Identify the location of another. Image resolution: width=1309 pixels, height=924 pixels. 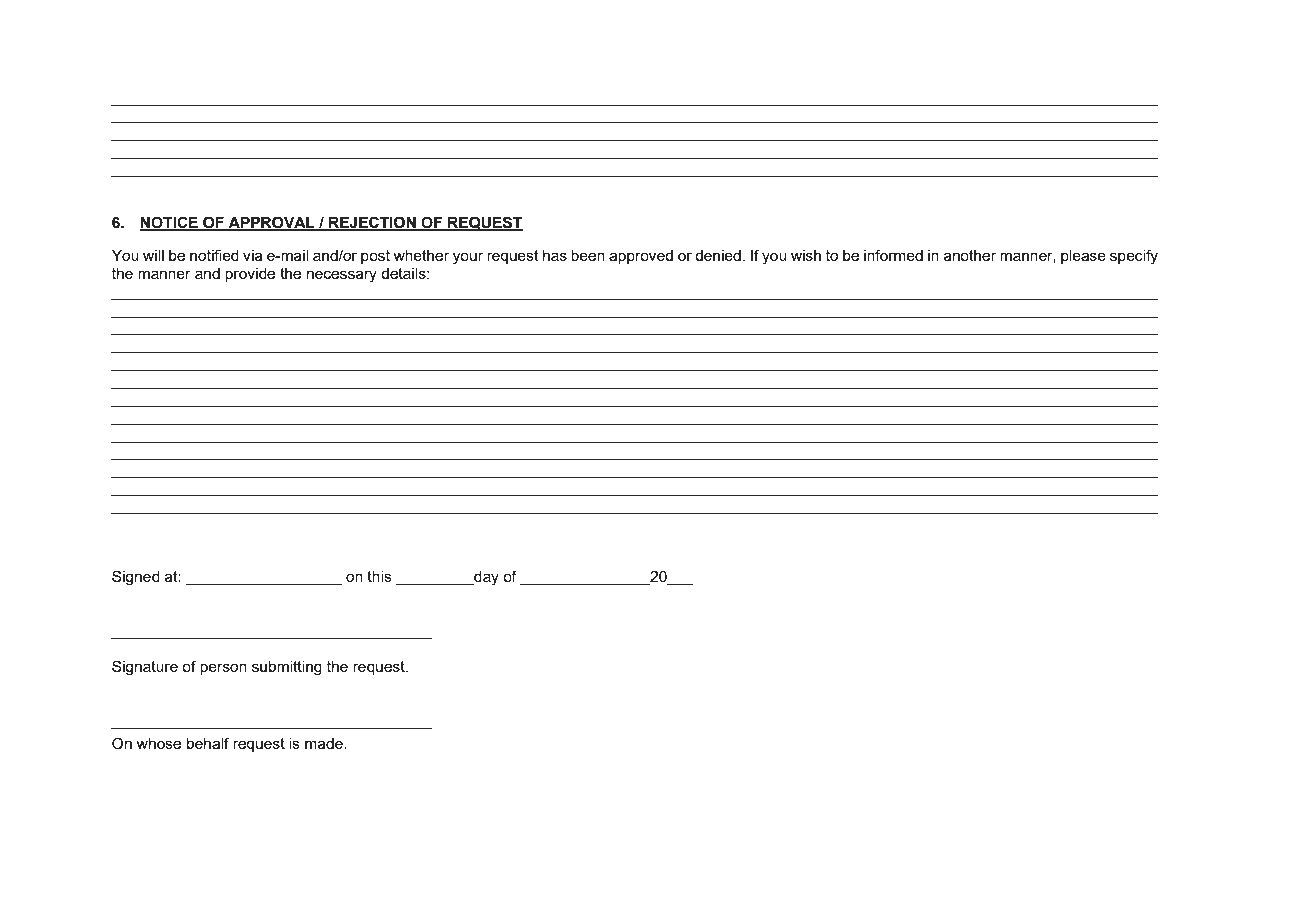
(970, 255).
